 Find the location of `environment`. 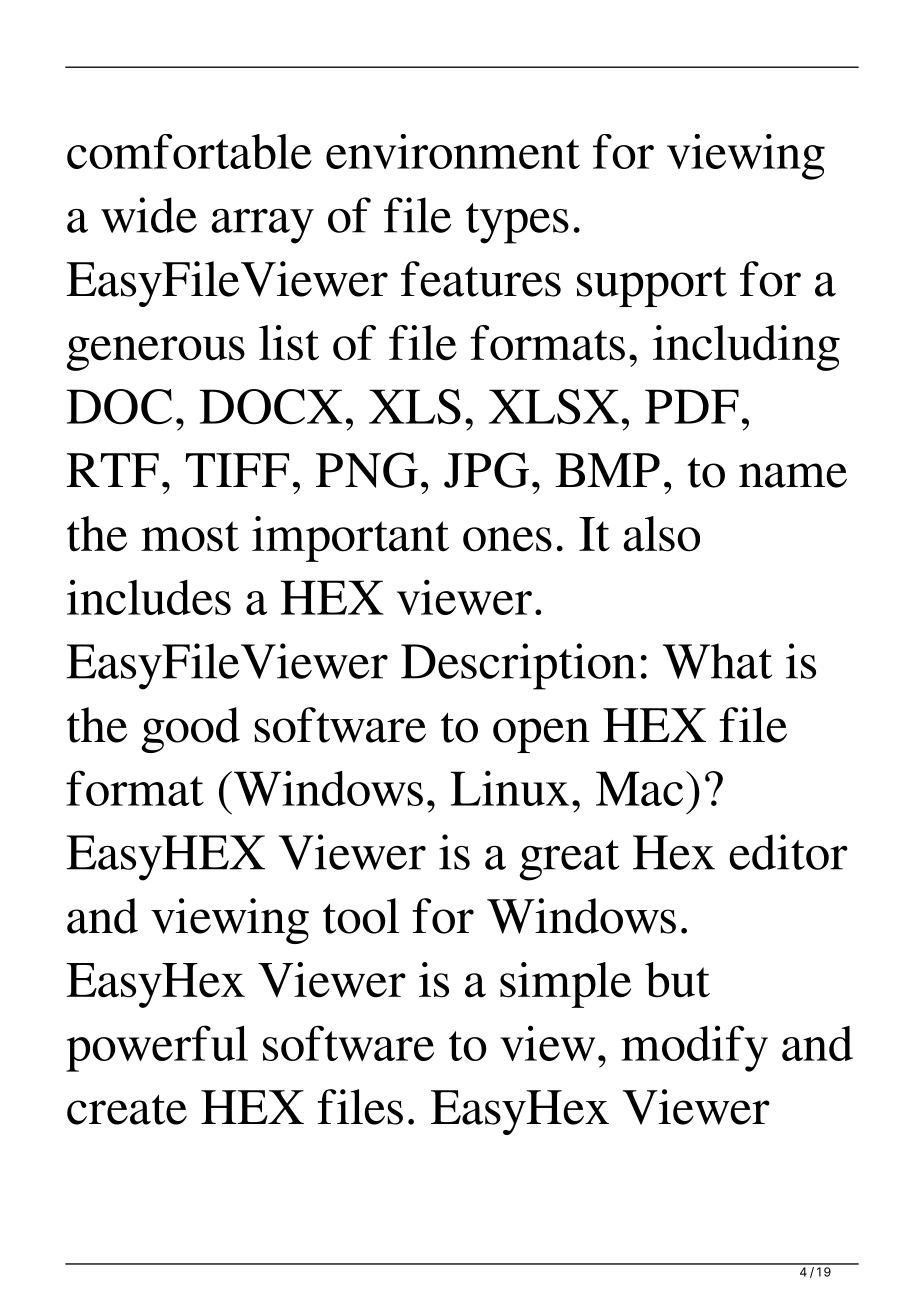

environment is located at coordinates (453, 151).
